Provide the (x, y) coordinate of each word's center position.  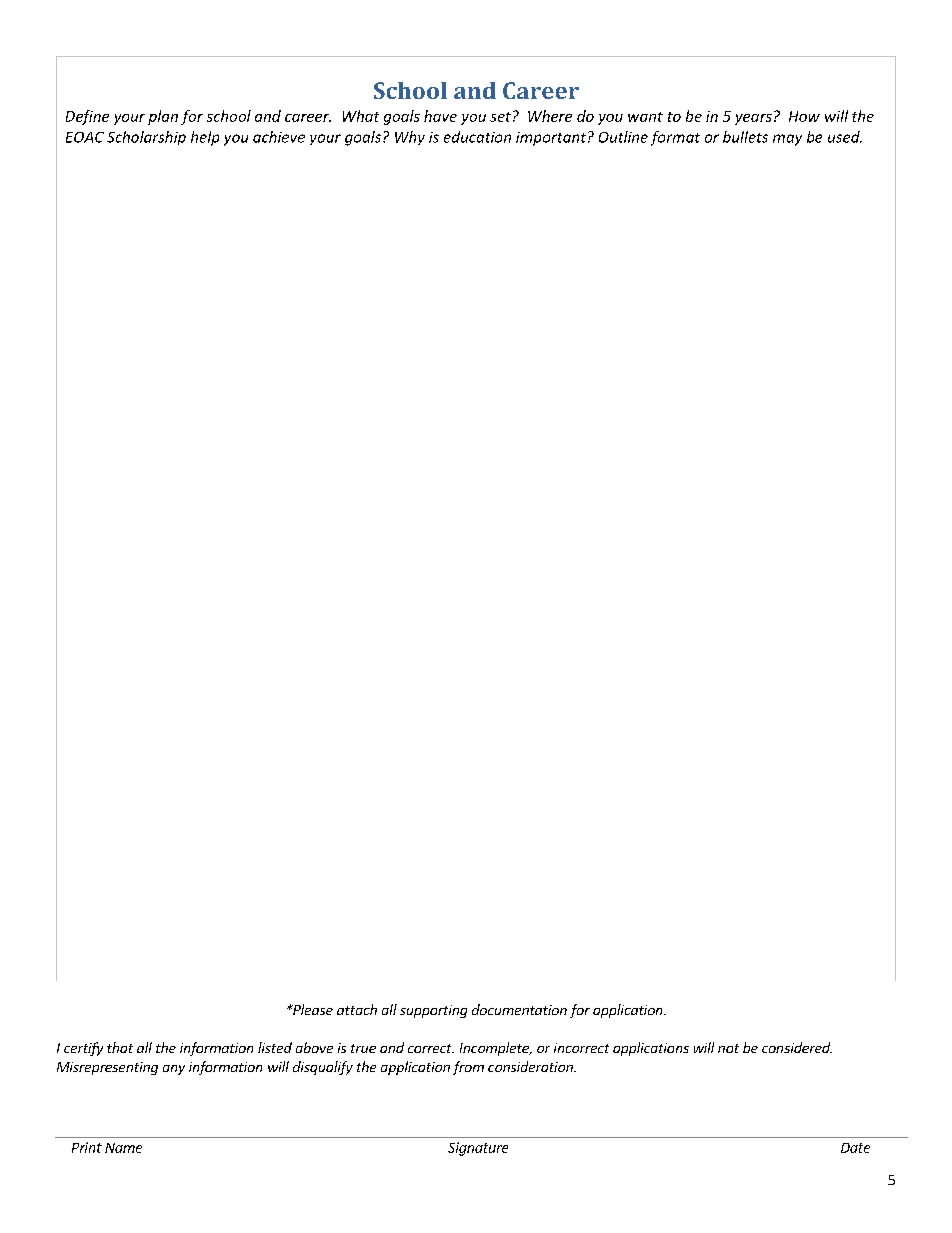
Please (312, 1009)
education (477, 137)
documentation (519, 1009)
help (205, 138)
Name (123, 1148)
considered (797, 1047)
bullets (745, 137)
